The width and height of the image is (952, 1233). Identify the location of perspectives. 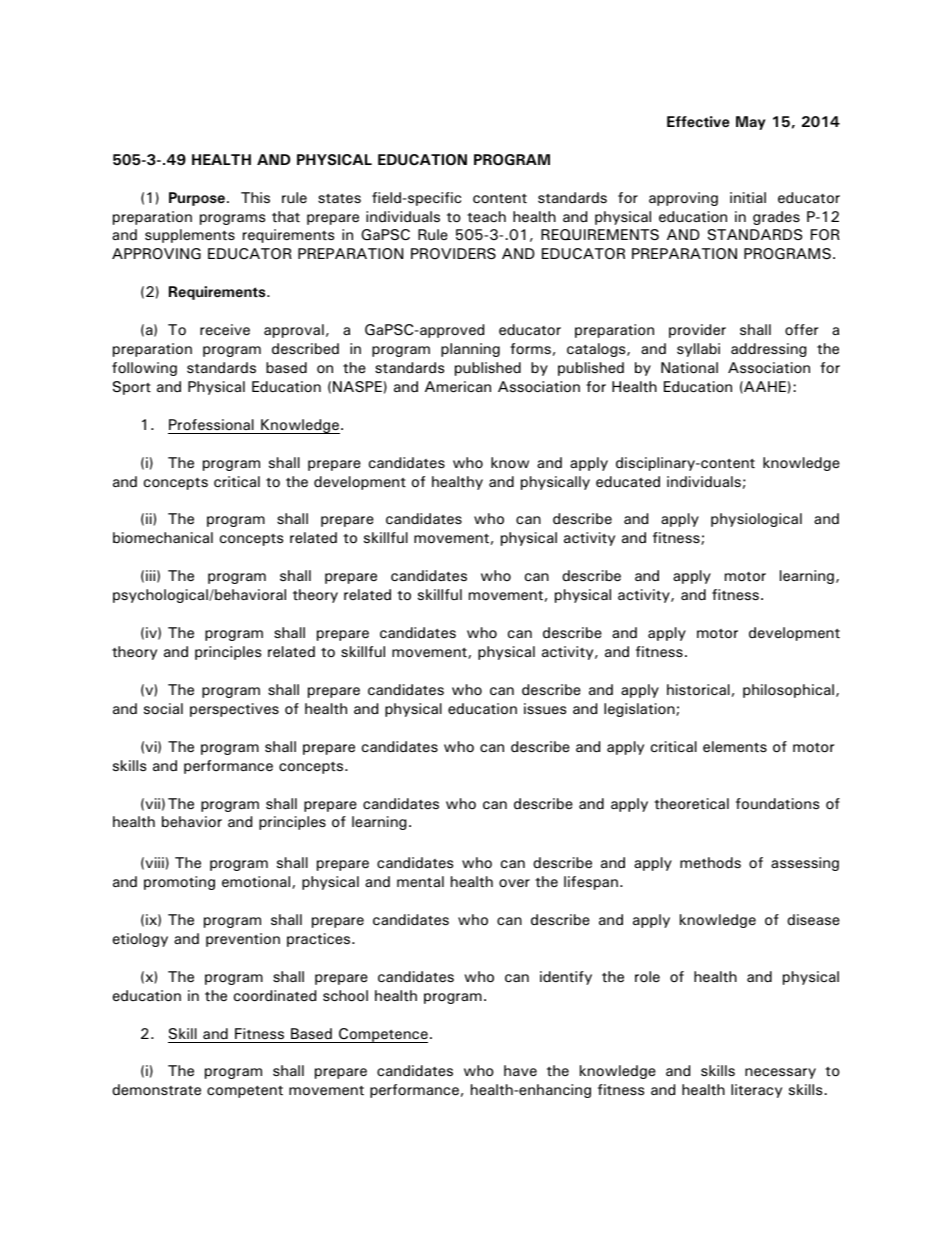
(234, 710).
